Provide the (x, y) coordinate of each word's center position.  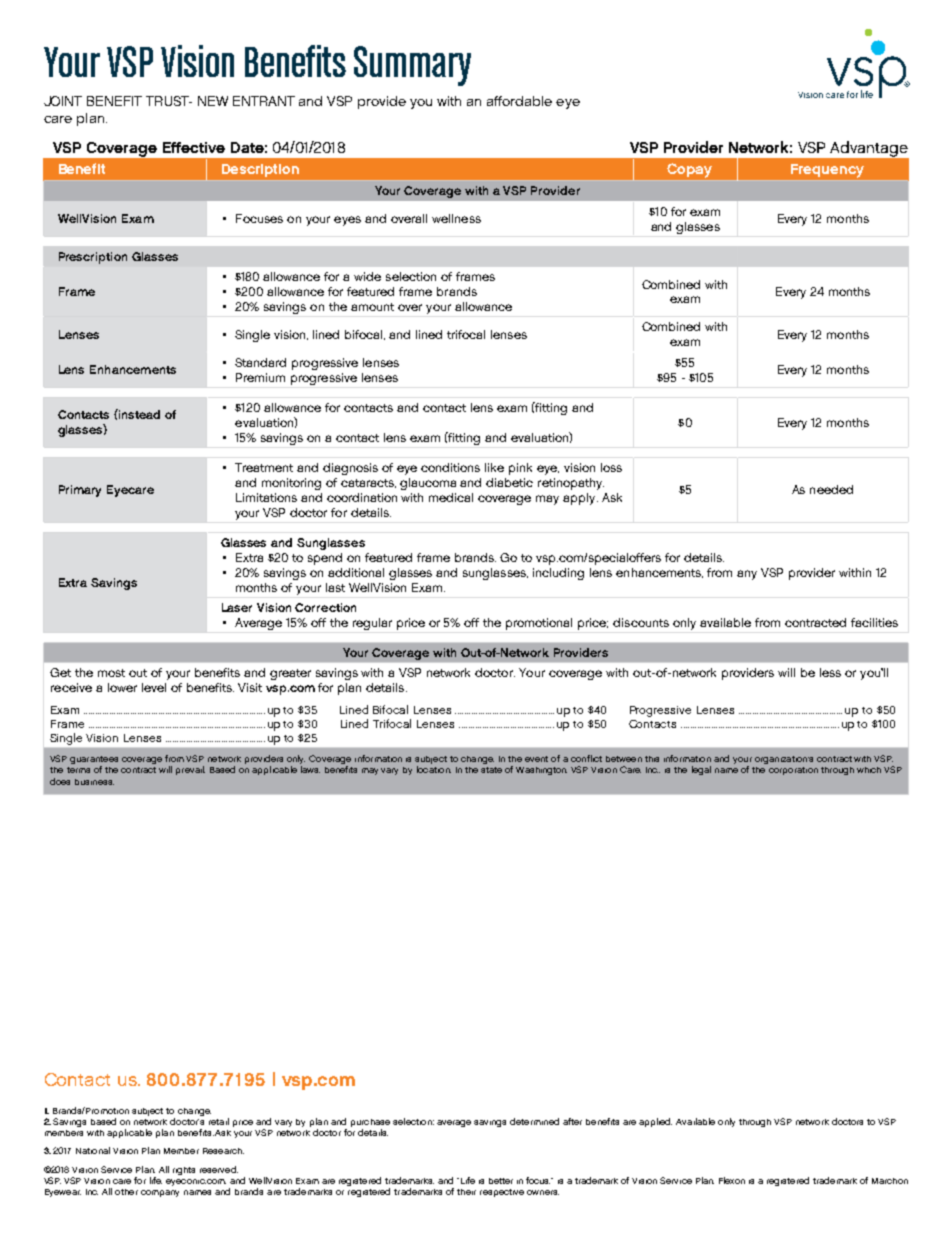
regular (372, 624)
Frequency (827, 172)
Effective (194, 147)
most (111, 673)
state (491, 770)
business (94, 782)
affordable (519, 101)
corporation (793, 771)
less (830, 672)
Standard (260, 362)
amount (372, 307)
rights (184, 1171)
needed (831, 489)
